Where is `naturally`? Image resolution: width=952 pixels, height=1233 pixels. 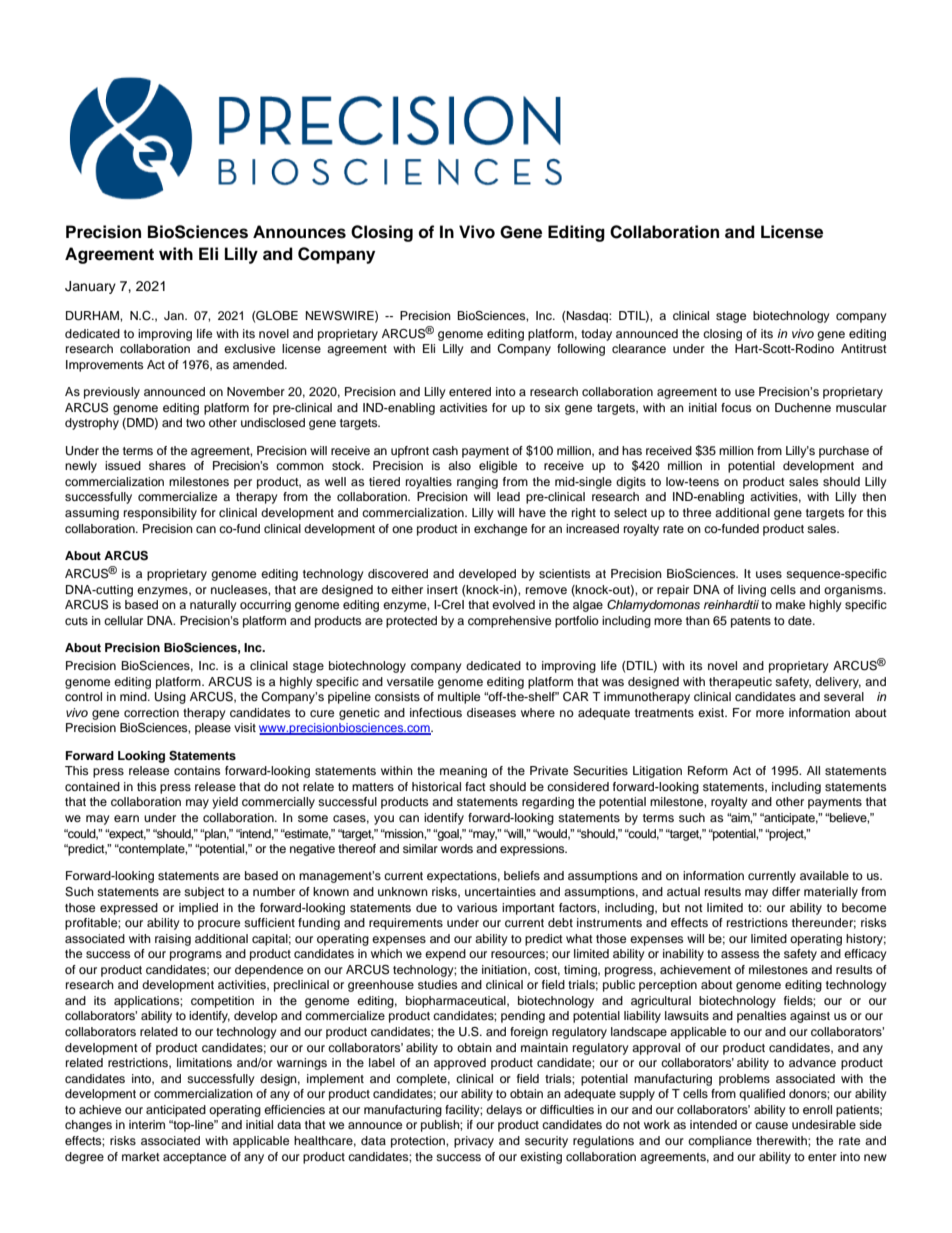 naturally is located at coordinates (213, 606).
